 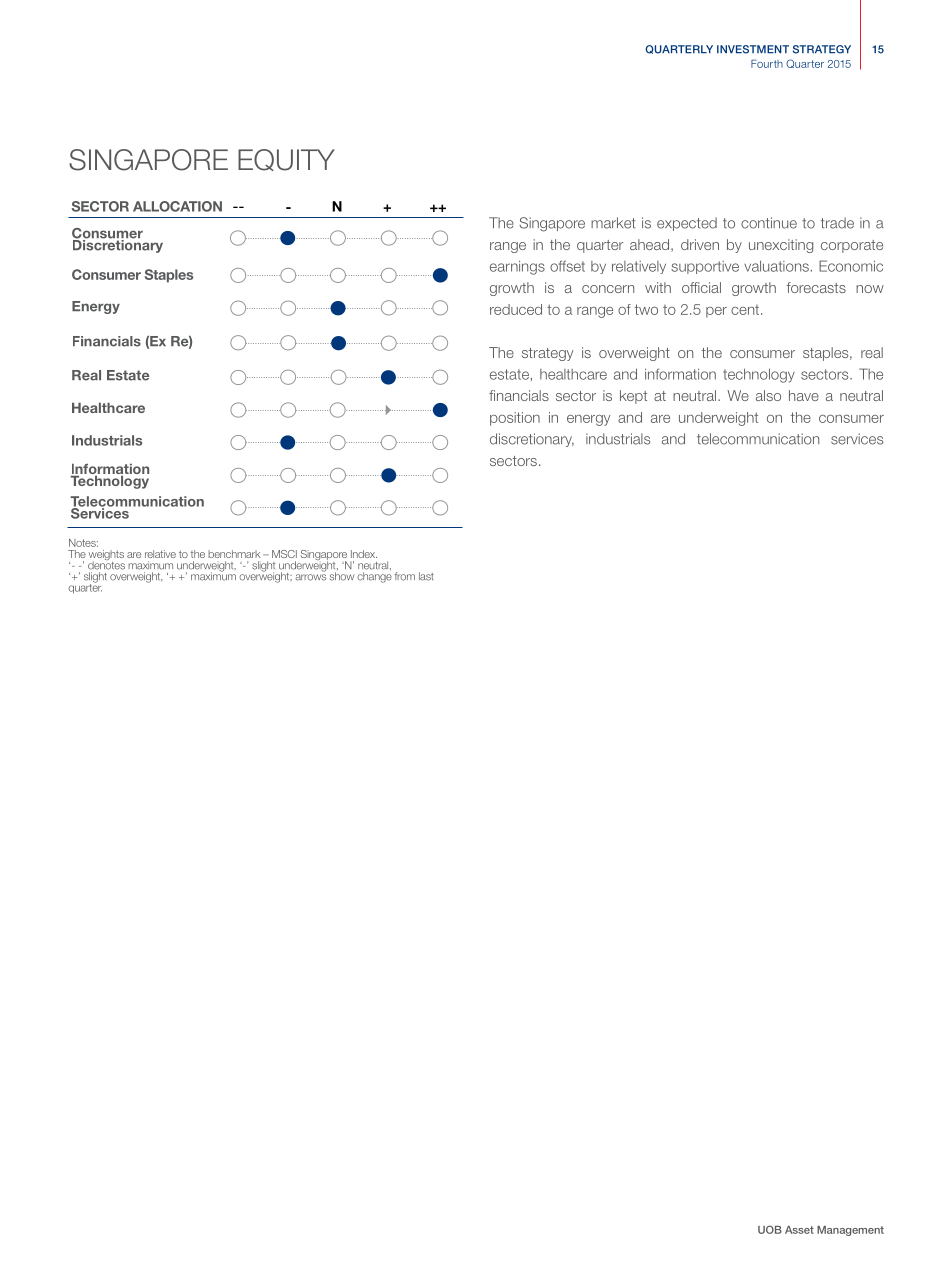 I want to click on show, so click(x=342, y=576).
